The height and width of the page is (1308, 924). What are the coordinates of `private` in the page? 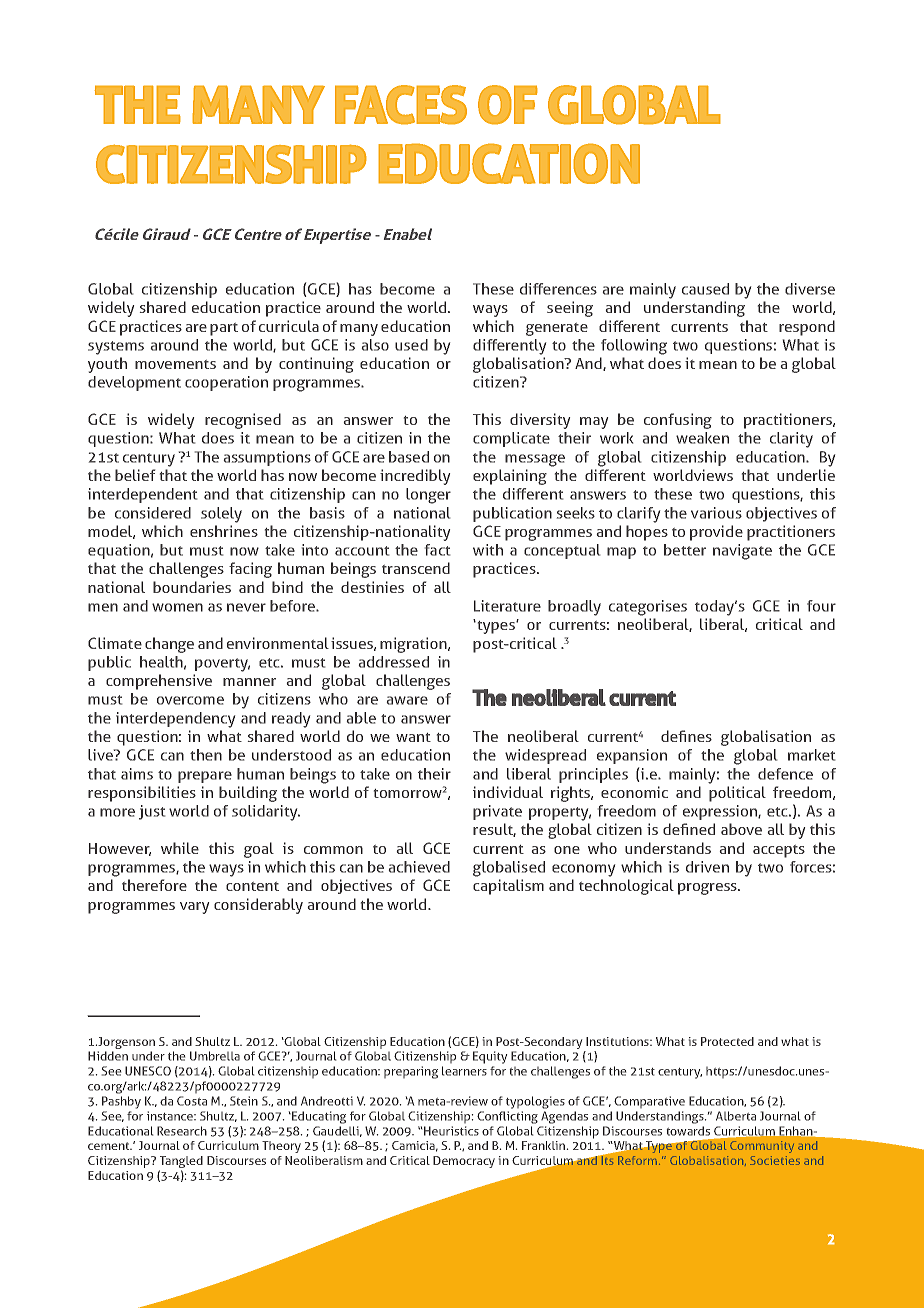 It's located at (497, 812).
